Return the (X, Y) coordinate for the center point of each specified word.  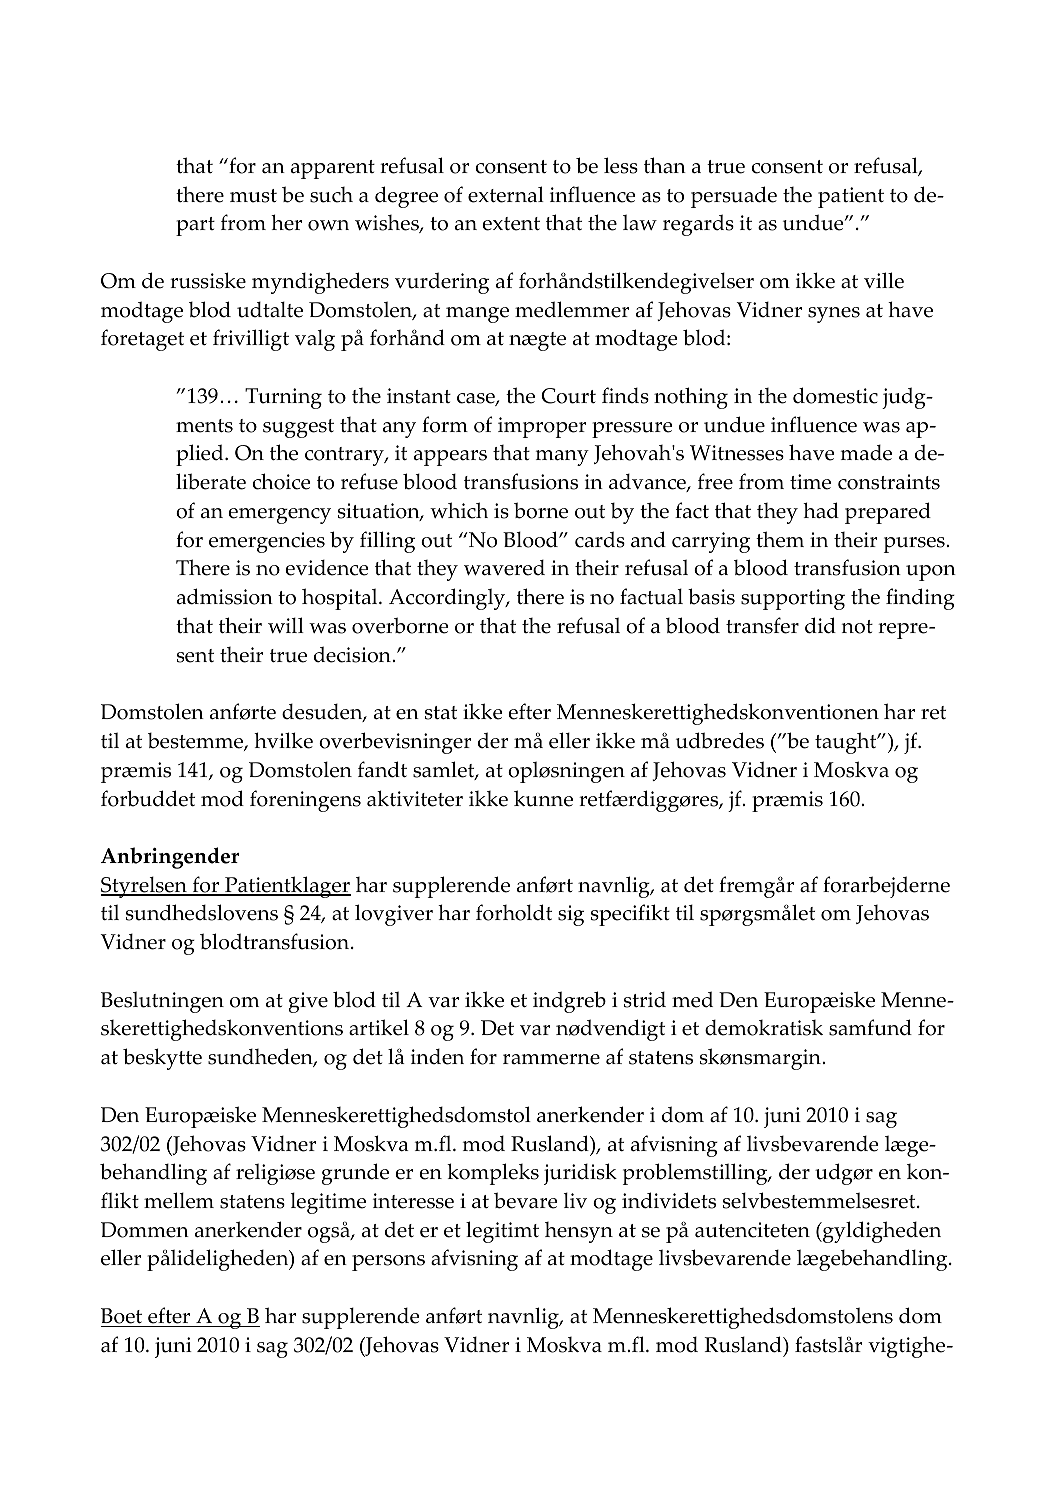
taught (847, 743)
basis (711, 596)
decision (353, 654)
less (621, 165)
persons (388, 1263)
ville (884, 280)
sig (571, 915)
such (331, 195)
